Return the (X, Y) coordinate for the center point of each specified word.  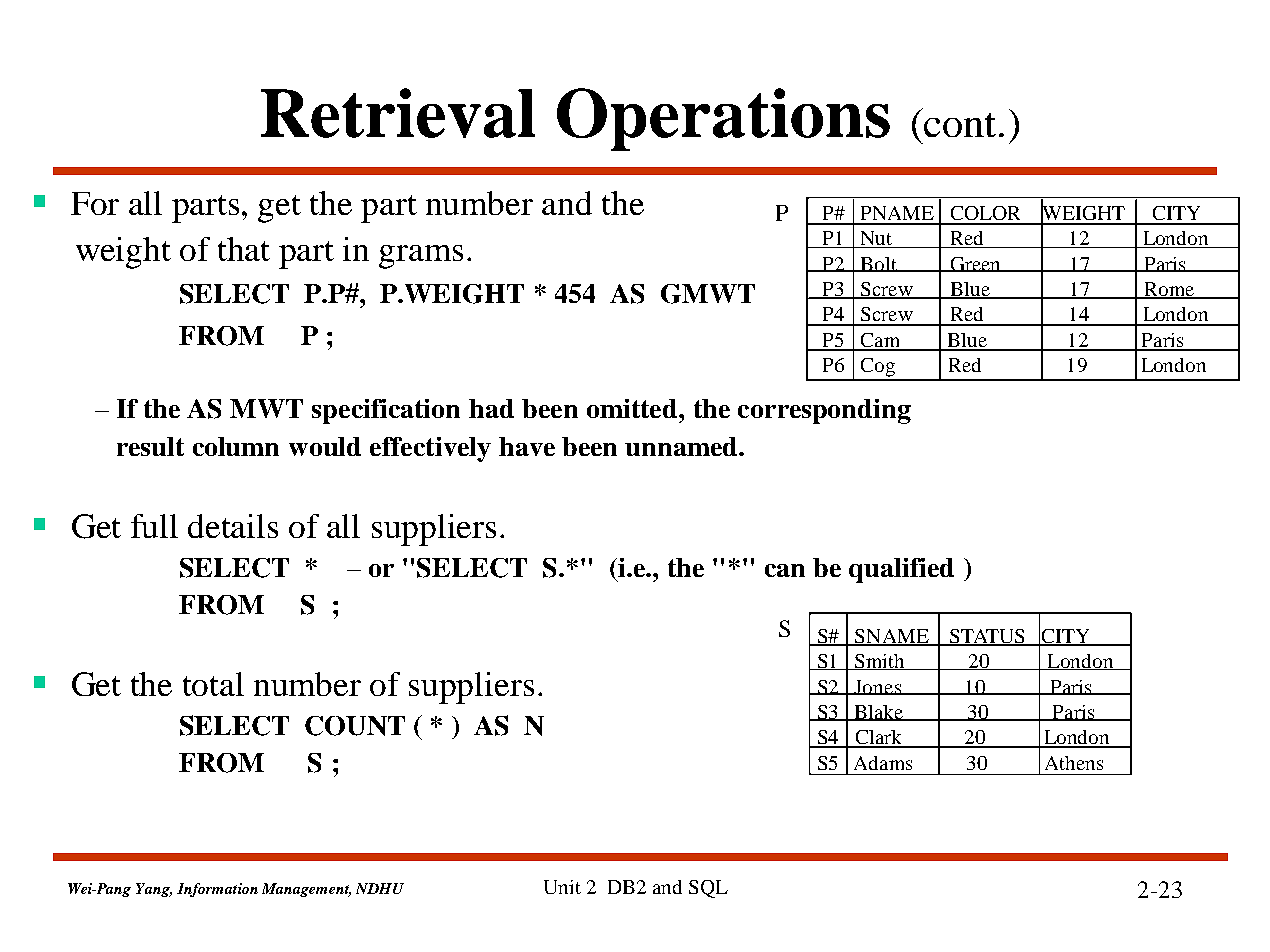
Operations (723, 119)
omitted (632, 408)
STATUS (987, 637)
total (213, 684)
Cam (880, 341)
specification (386, 411)
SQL (708, 889)
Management (306, 890)
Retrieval (398, 113)
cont (960, 125)
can (785, 570)
